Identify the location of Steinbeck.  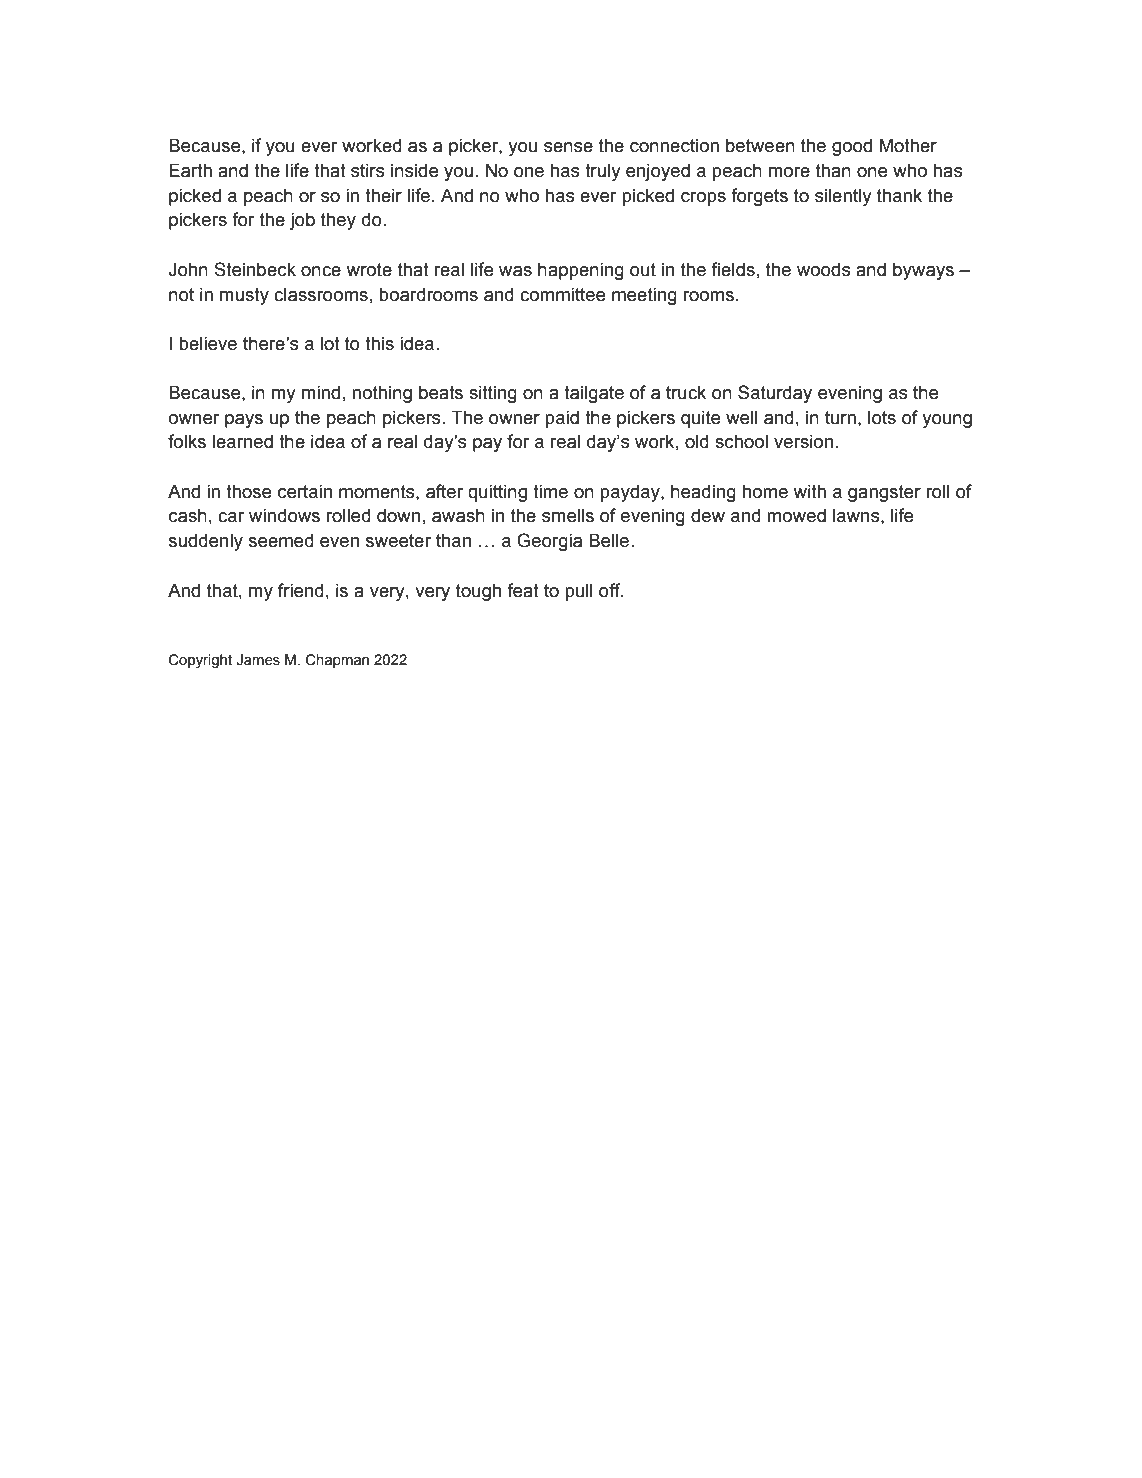
(255, 269).
